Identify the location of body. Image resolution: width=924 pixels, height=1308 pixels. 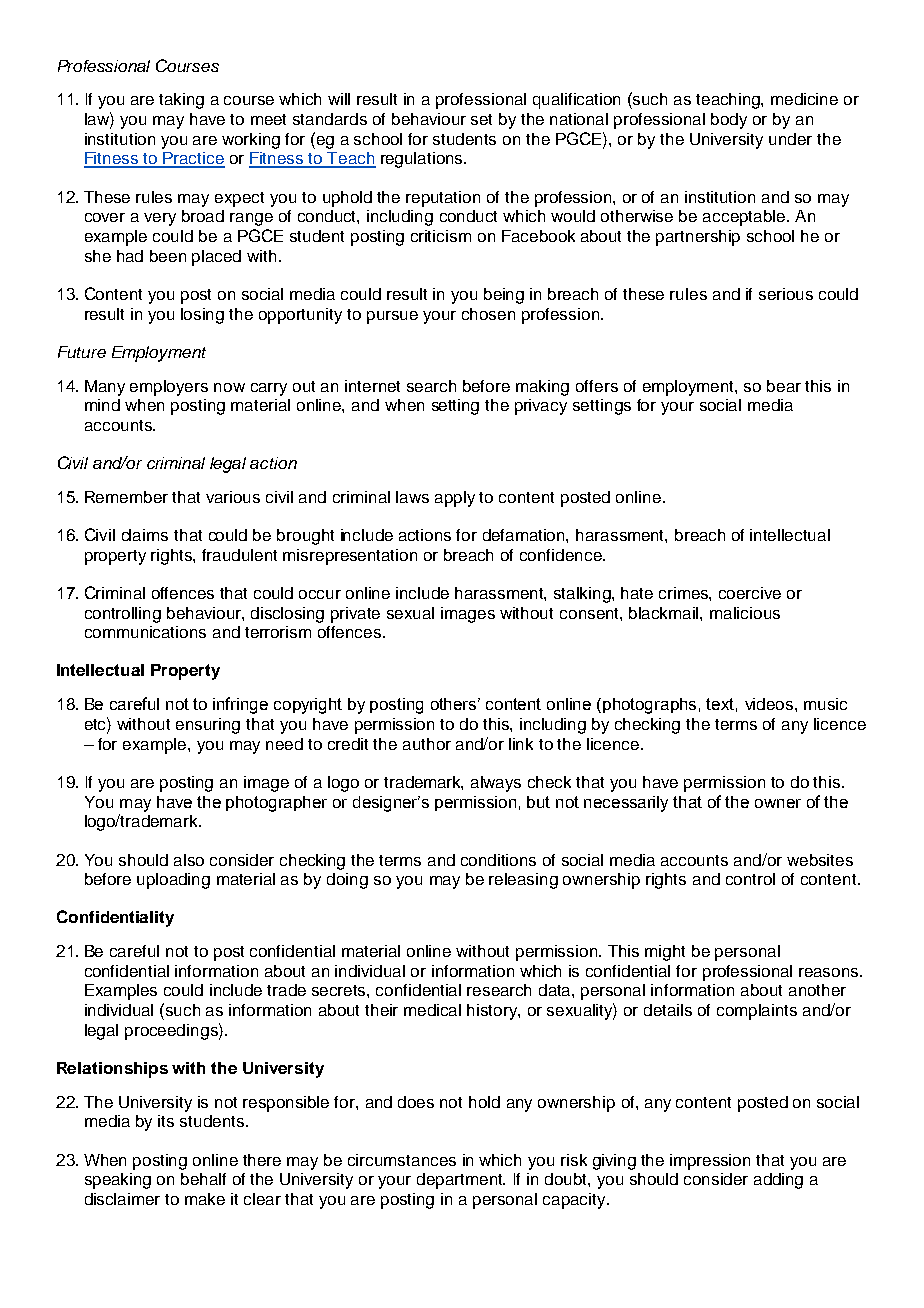
(729, 121).
